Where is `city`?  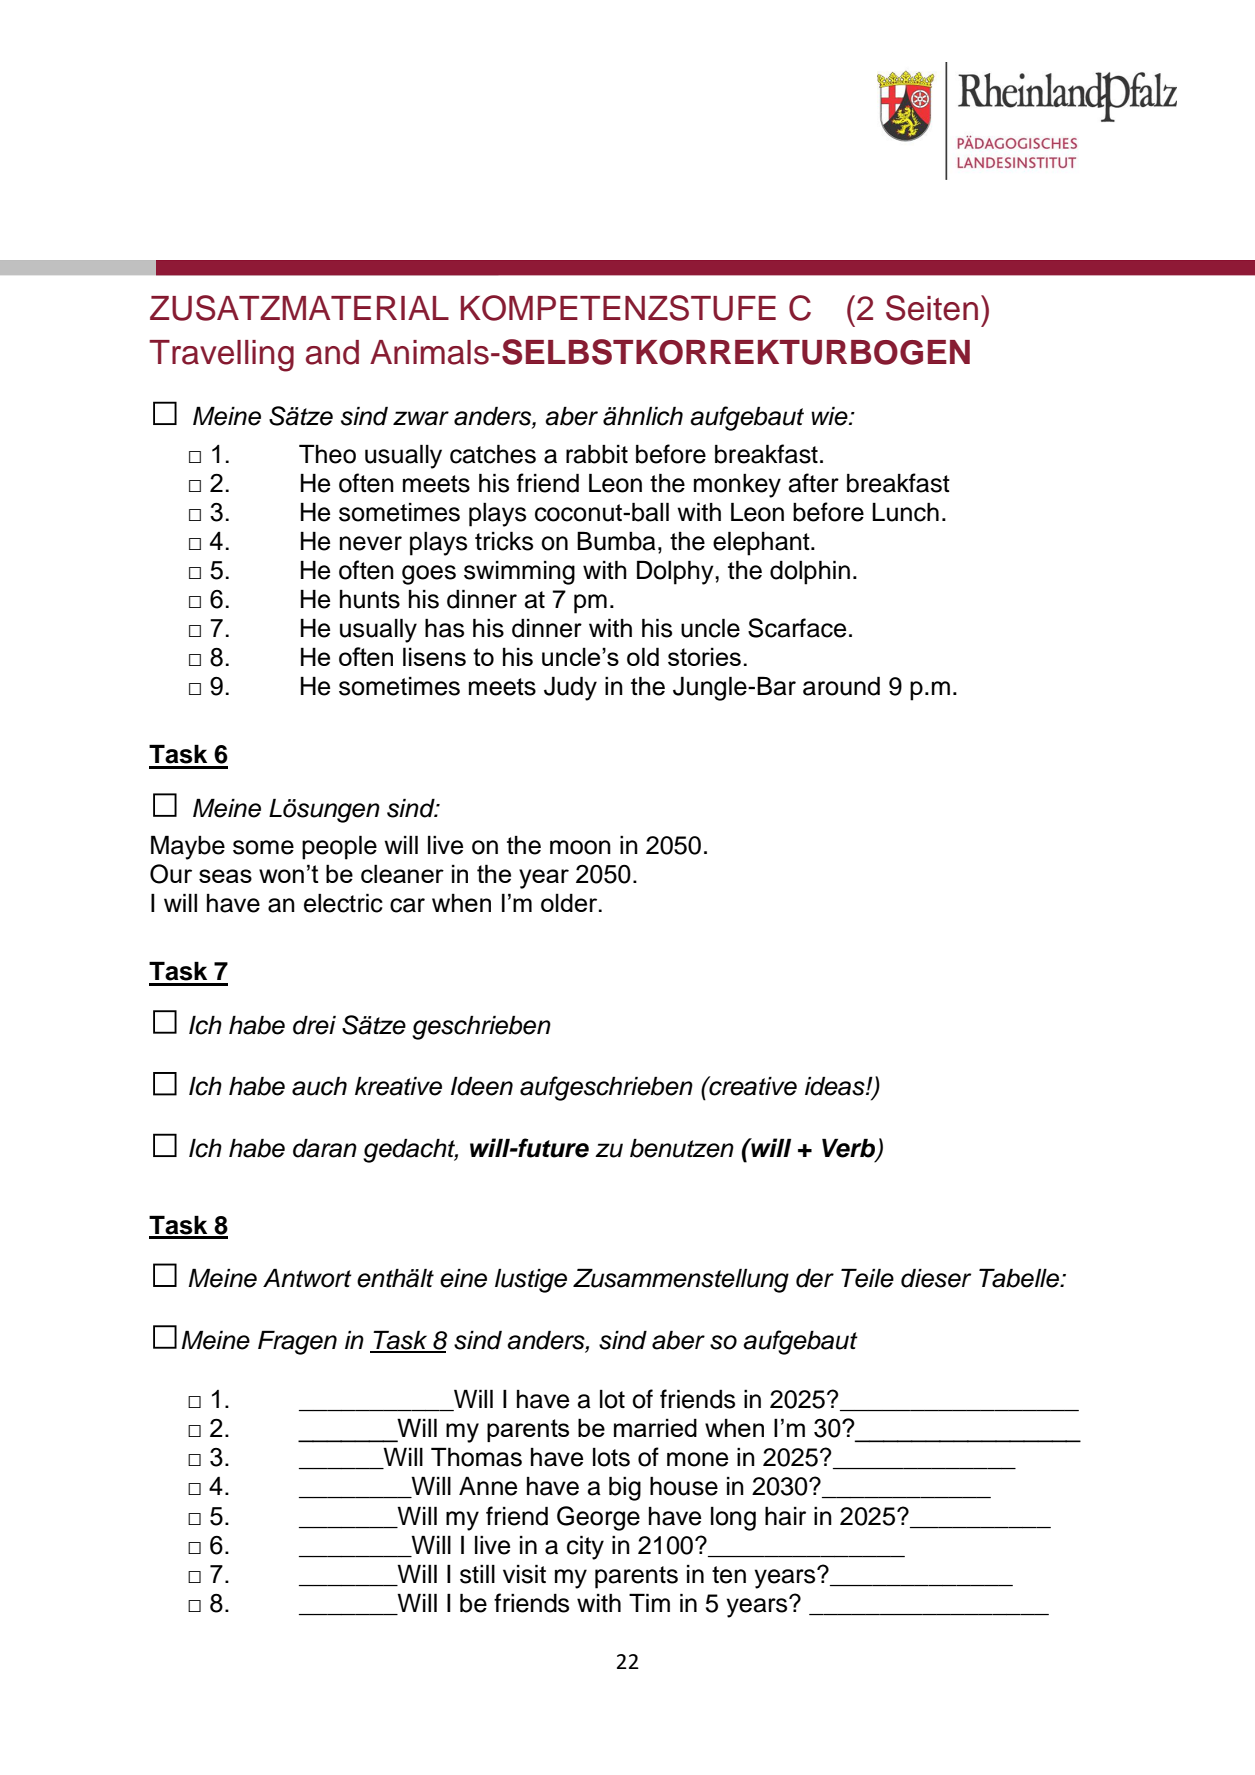
city is located at coordinates (585, 1547).
